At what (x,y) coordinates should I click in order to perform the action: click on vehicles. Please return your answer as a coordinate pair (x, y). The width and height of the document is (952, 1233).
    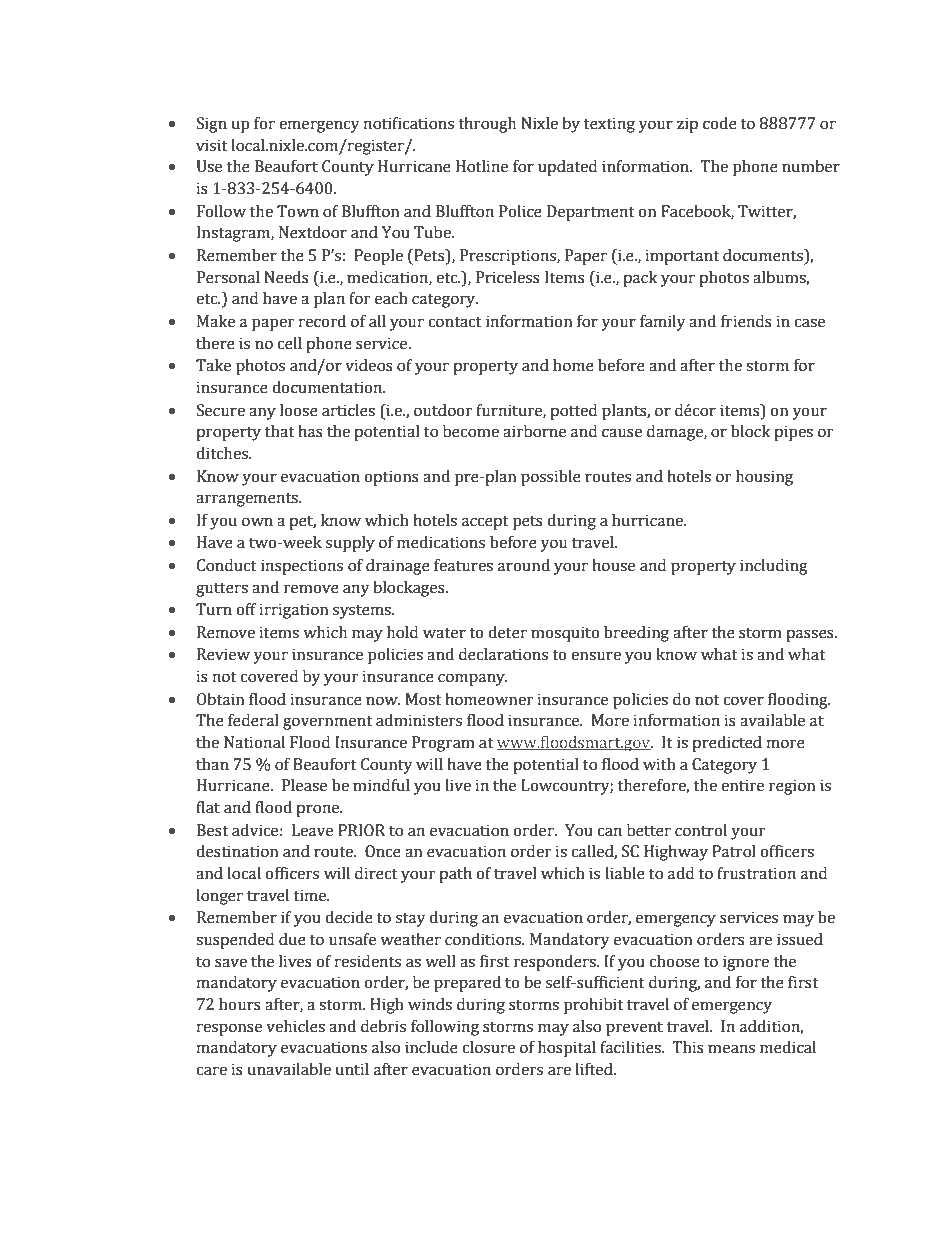
    Looking at the image, I should click on (295, 1026).
